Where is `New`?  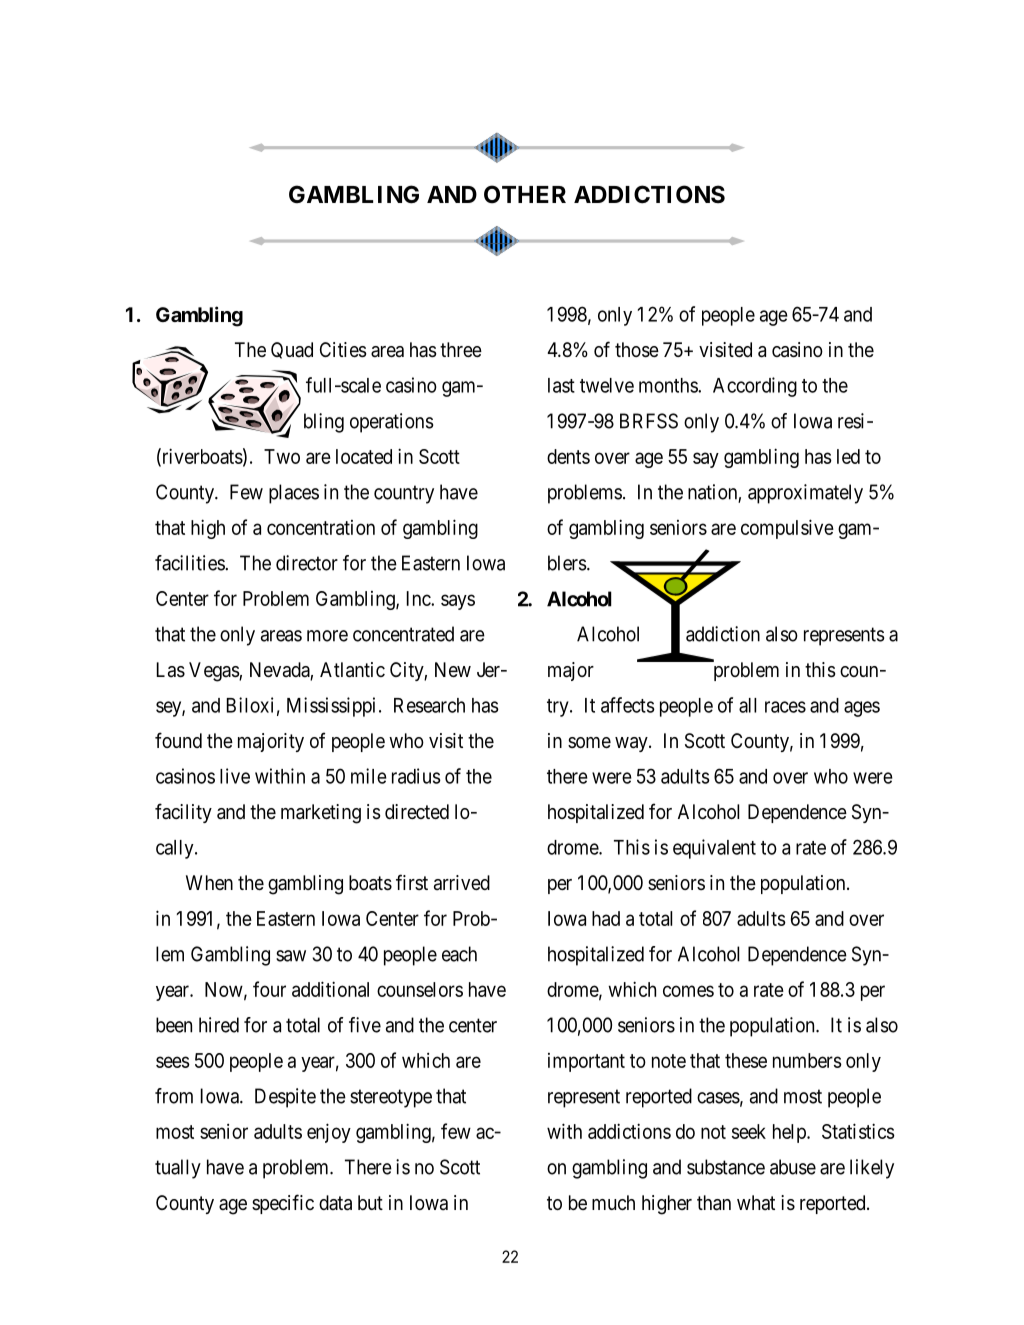
New is located at coordinates (453, 670).
